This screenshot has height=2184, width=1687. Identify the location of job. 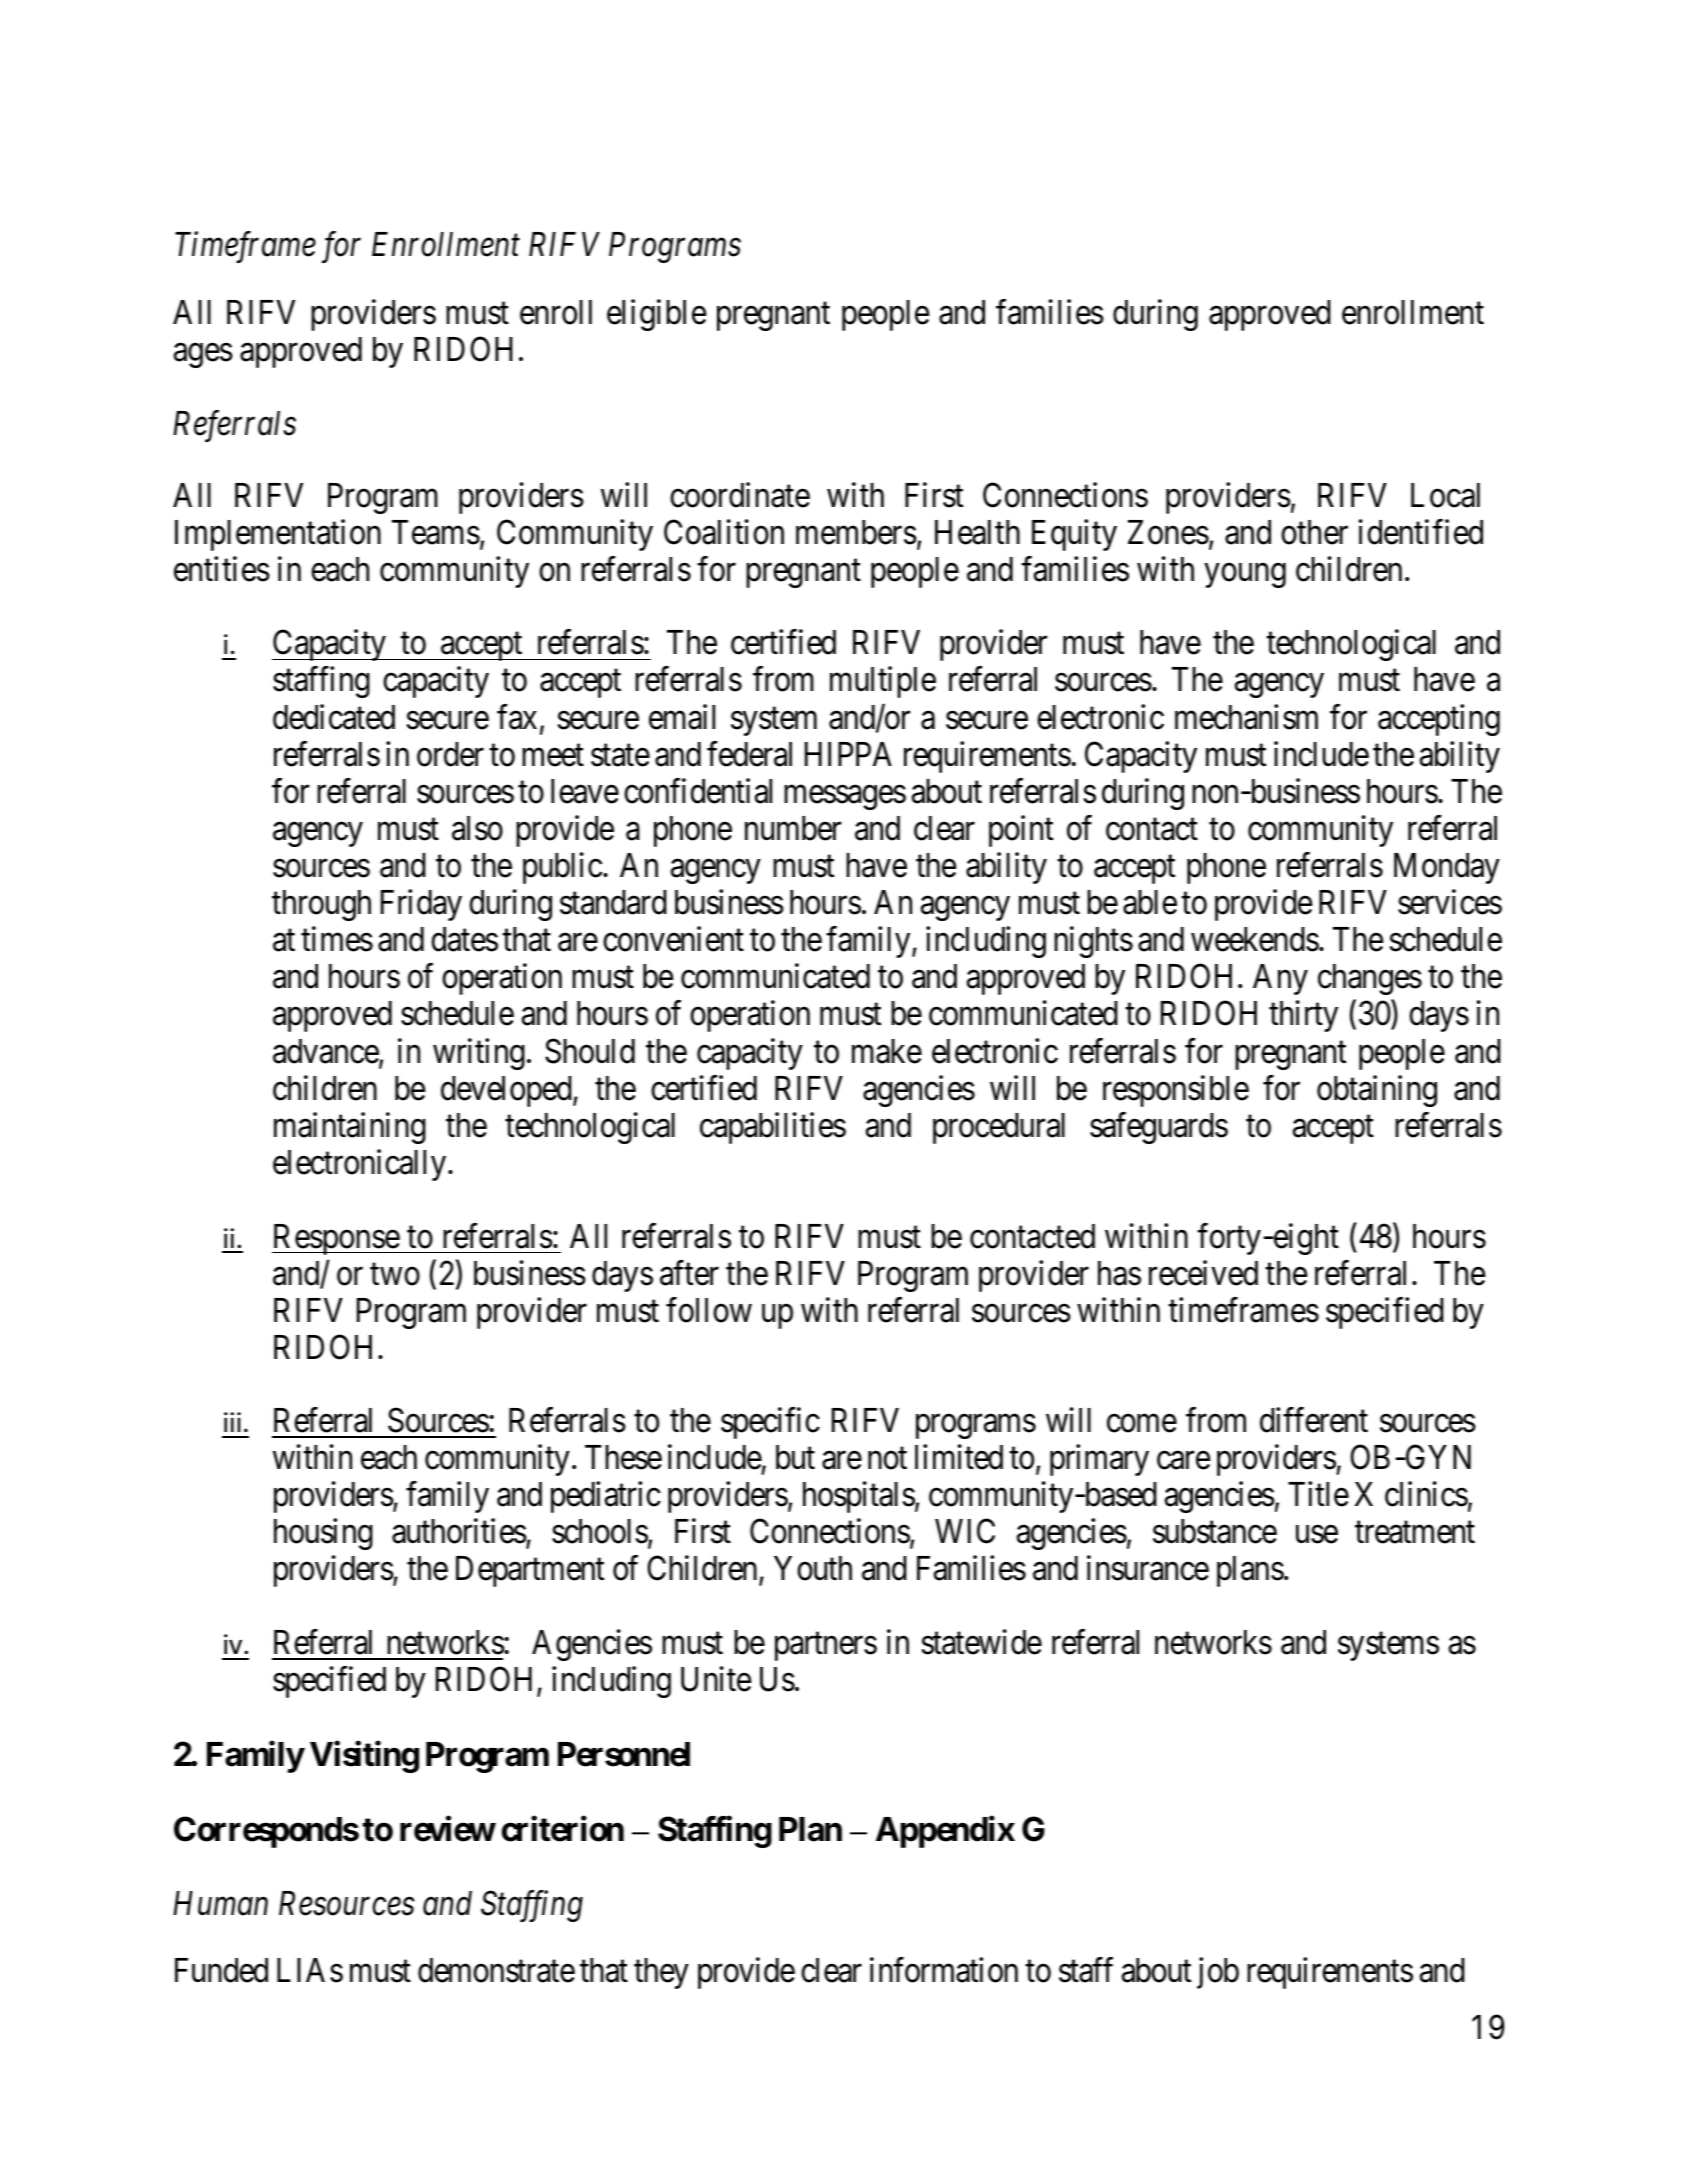
(1218, 1973).
